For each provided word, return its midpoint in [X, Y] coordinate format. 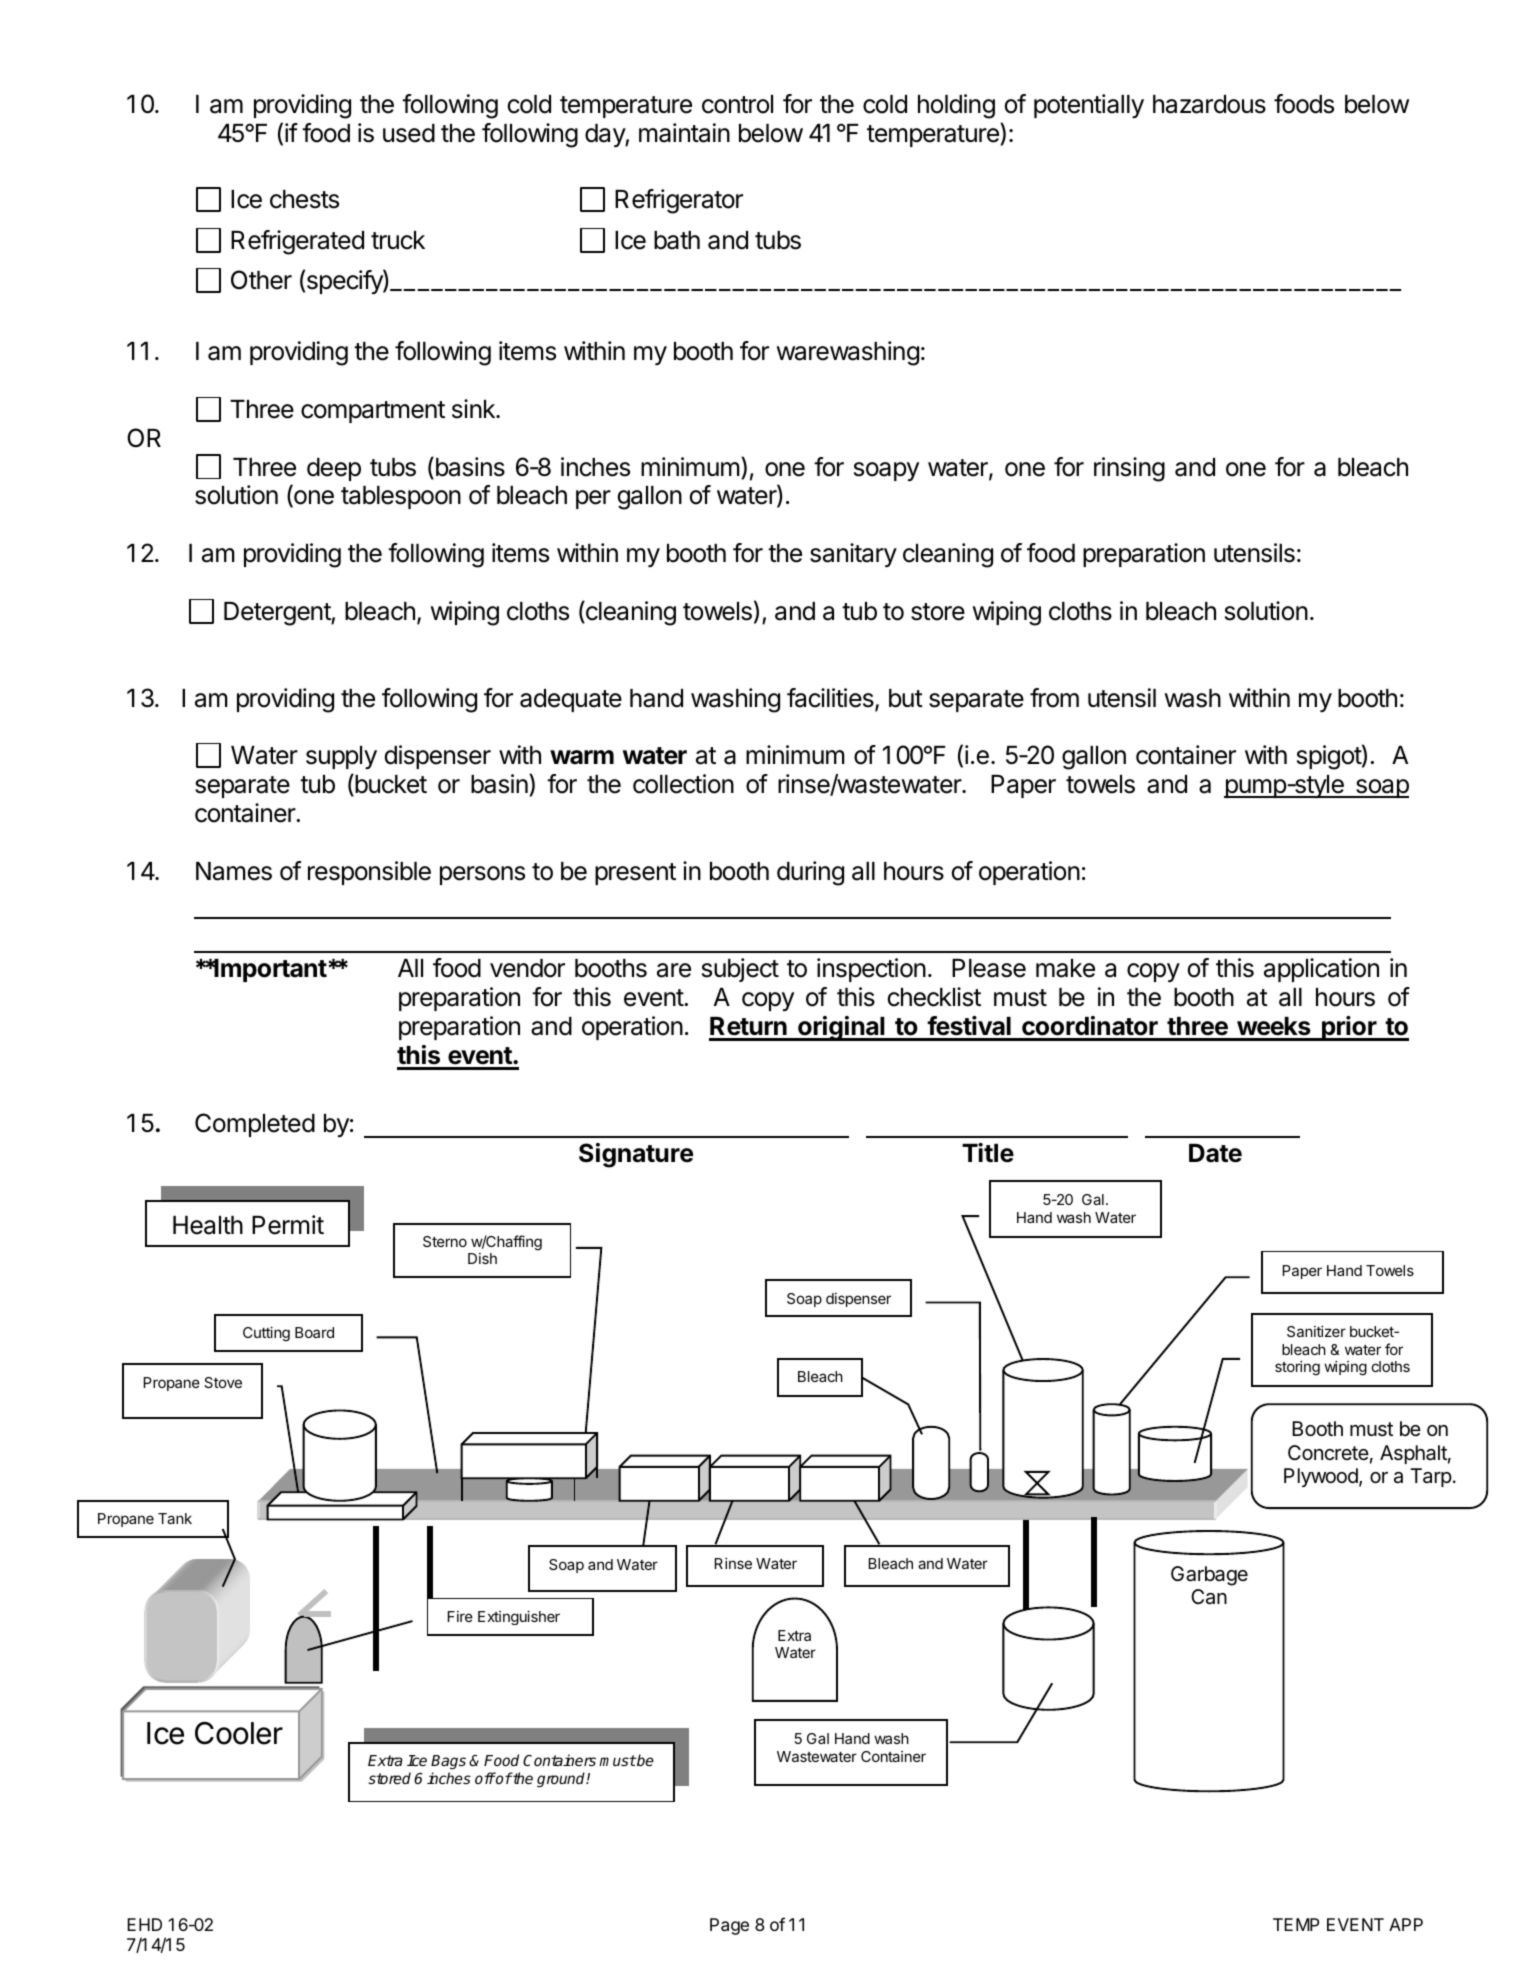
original [841, 1028]
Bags [448, 1764]
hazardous [1209, 104]
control [737, 104]
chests [304, 199]
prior [1349, 1028]
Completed [255, 1125]
